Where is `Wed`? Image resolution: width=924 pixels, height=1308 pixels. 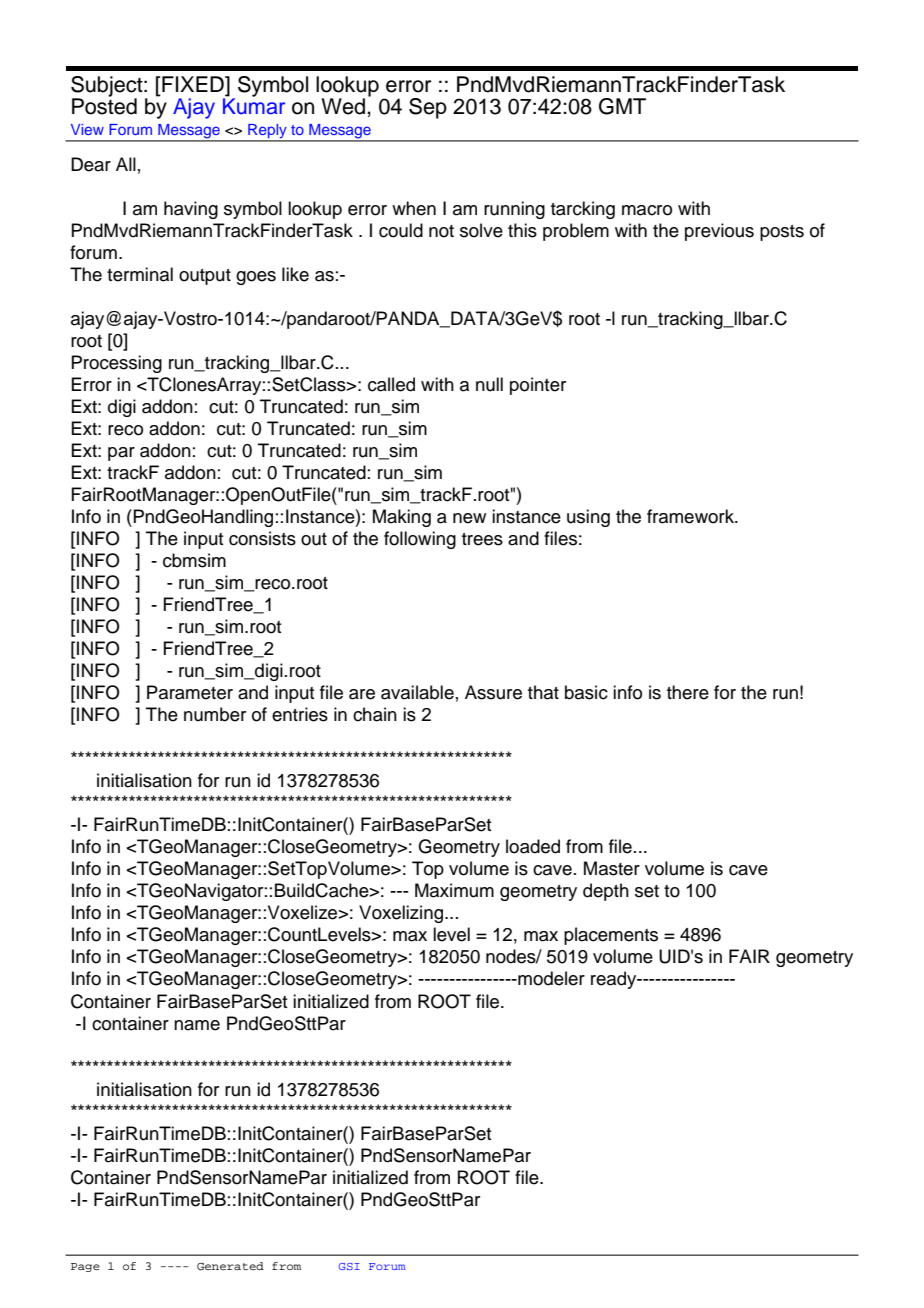
Wed is located at coordinates (344, 106).
